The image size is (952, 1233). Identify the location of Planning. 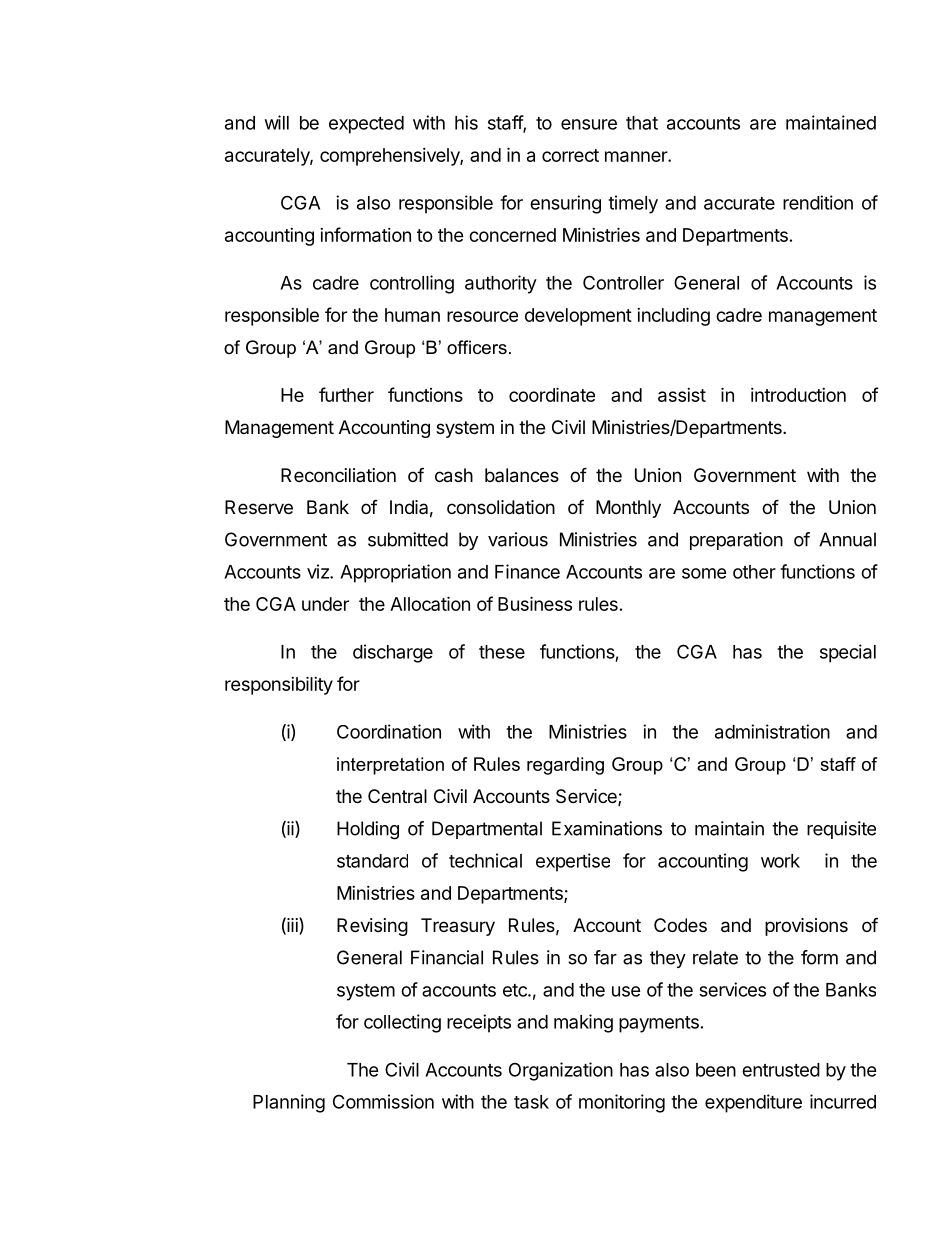
(289, 1103).
